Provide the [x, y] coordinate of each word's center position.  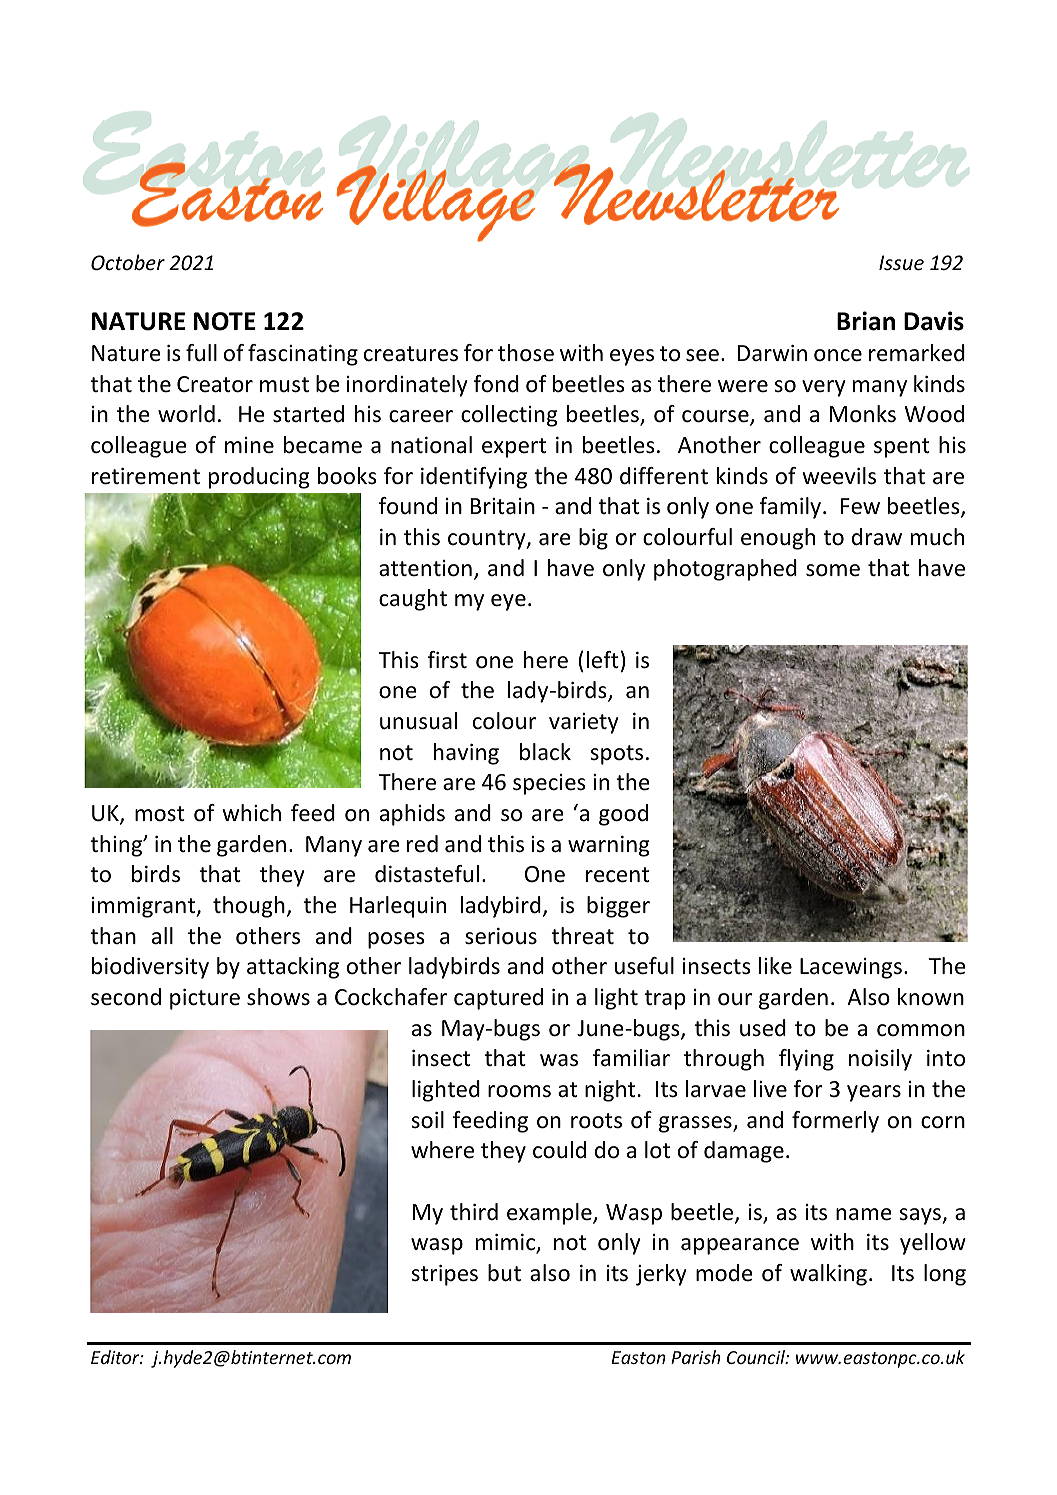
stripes [444, 1275]
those [526, 353]
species [549, 784]
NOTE [225, 321]
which [252, 813]
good [623, 815]
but [504, 1273]
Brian [866, 321]
